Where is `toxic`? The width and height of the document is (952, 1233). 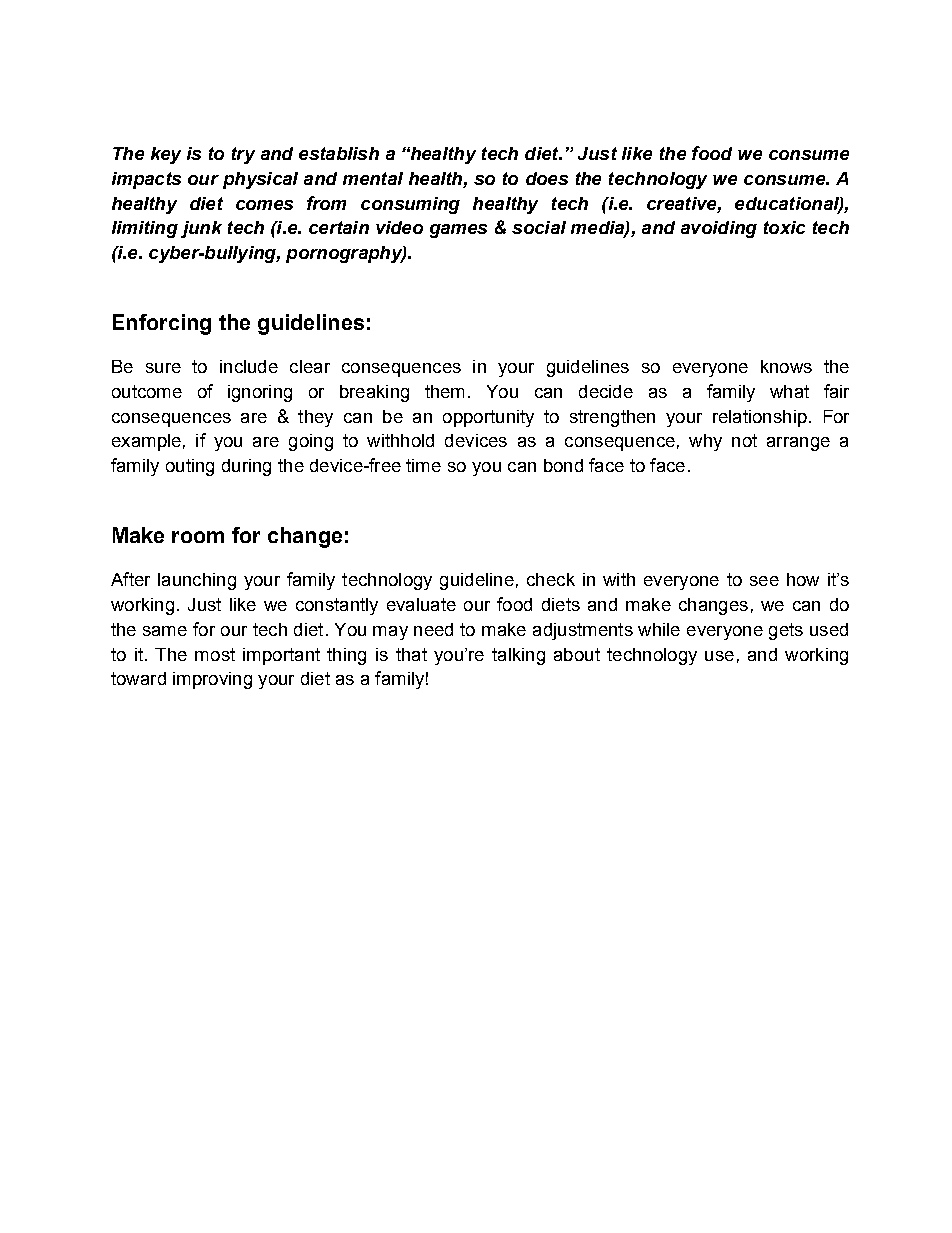 toxic is located at coordinates (784, 227).
